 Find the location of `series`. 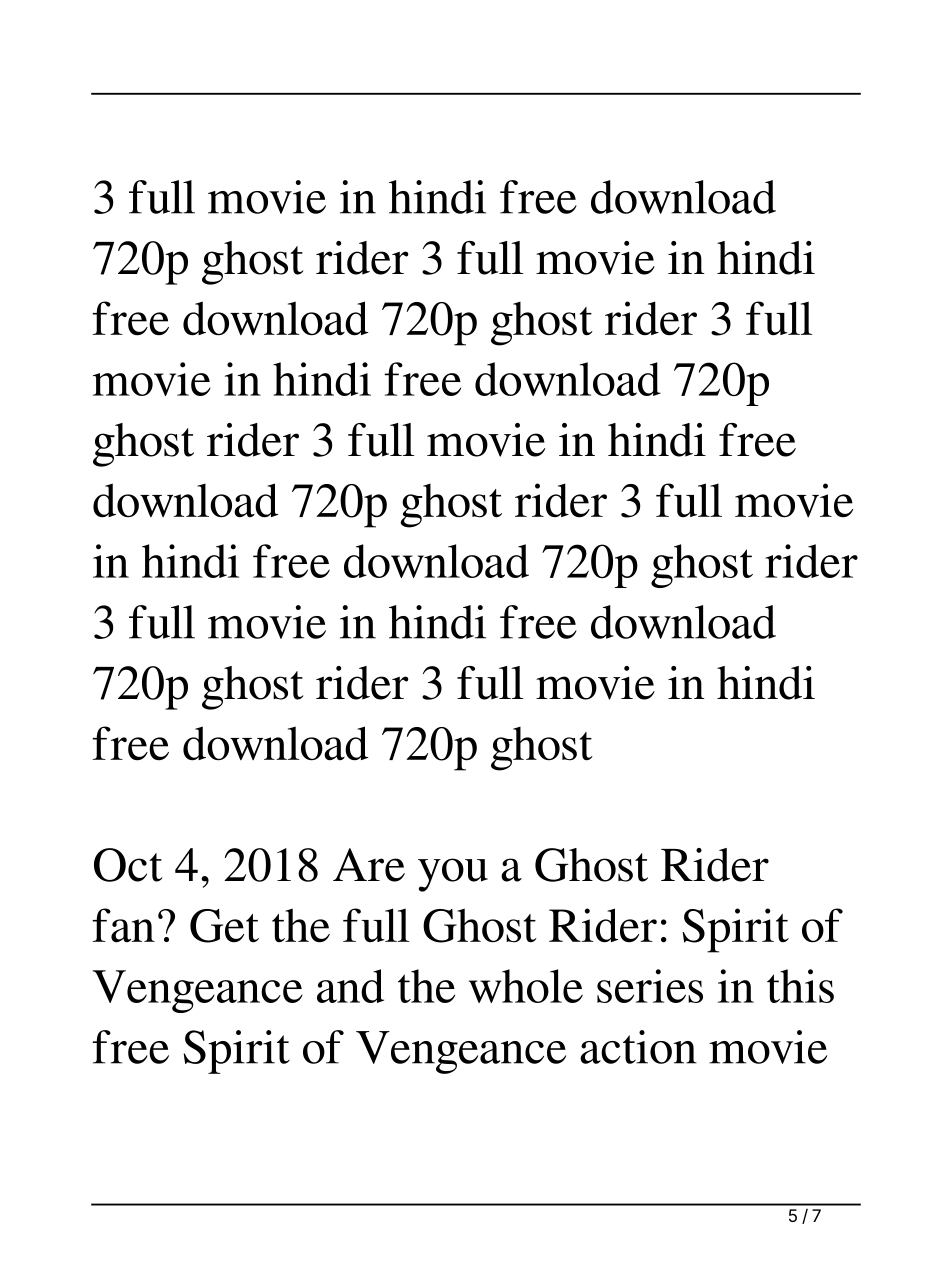

series is located at coordinates (650, 986).
